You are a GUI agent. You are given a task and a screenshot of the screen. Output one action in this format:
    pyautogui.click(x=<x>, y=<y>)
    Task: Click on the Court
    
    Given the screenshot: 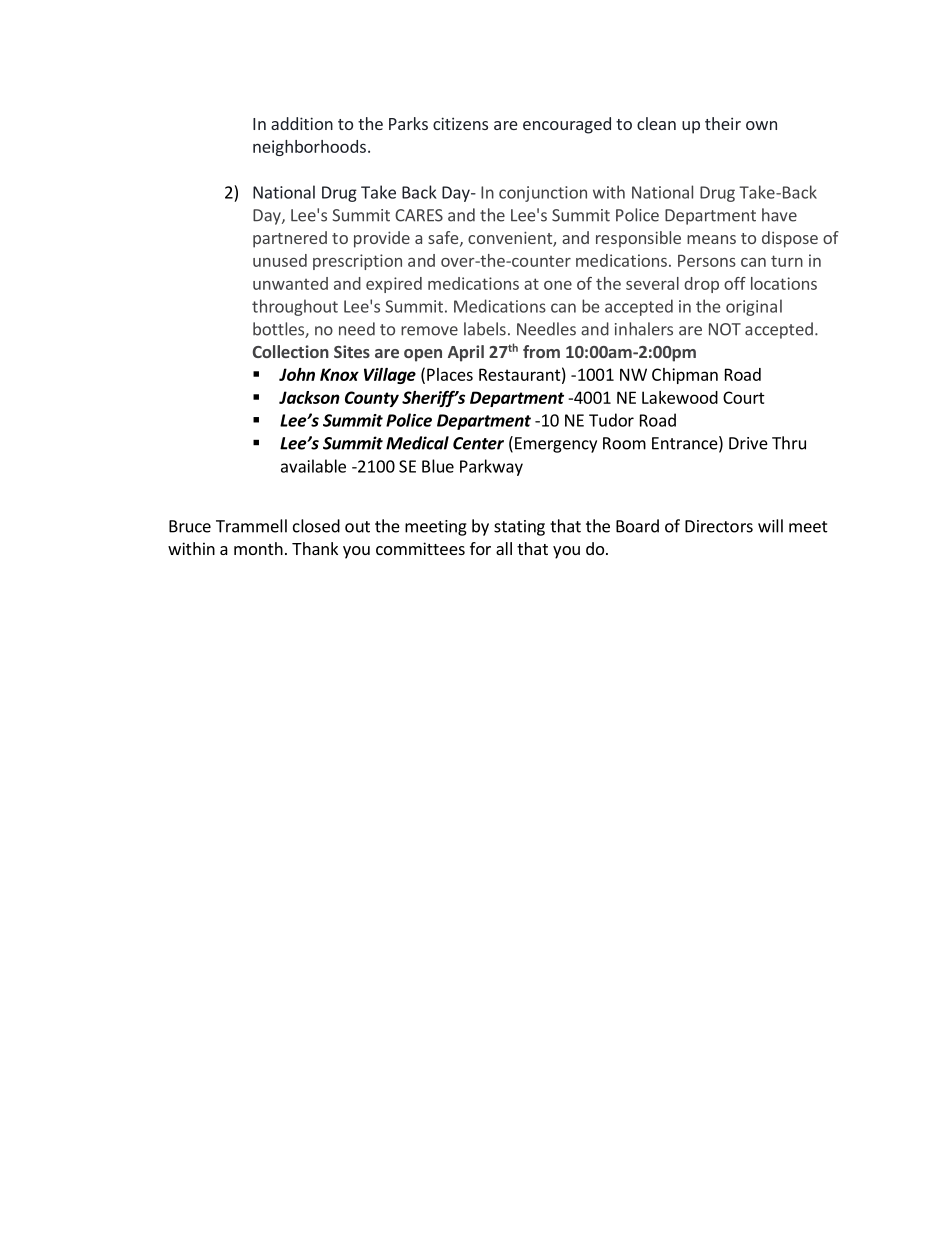 What is the action you would take?
    pyautogui.click(x=744, y=397)
